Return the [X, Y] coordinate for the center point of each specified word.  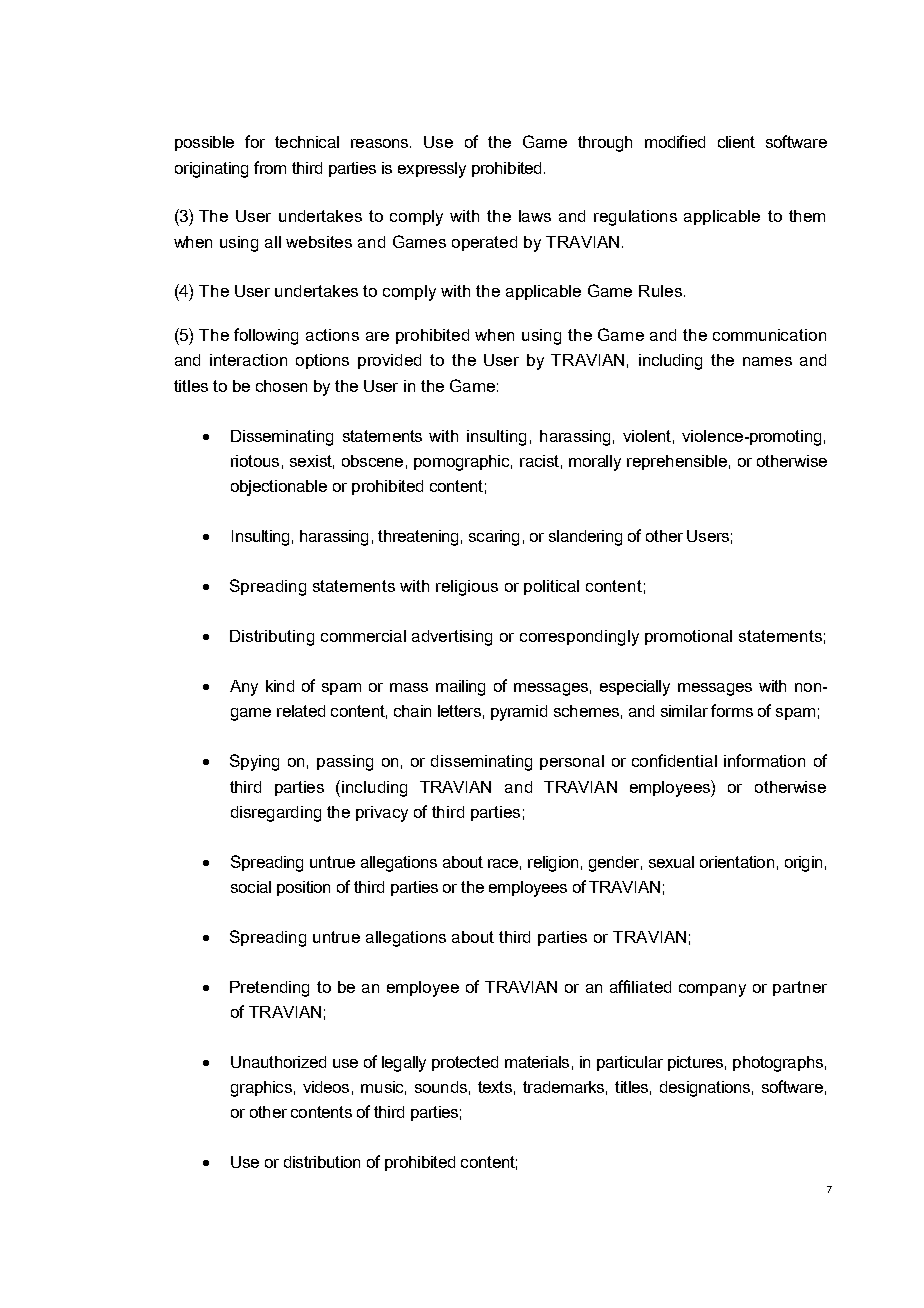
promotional [688, 637]
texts [495, 1087]
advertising [452, 638]
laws [535, 216]
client [736, 142]
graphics [261, 1089]
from [270, 167]
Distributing [272, 638]
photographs [778, 1064]
